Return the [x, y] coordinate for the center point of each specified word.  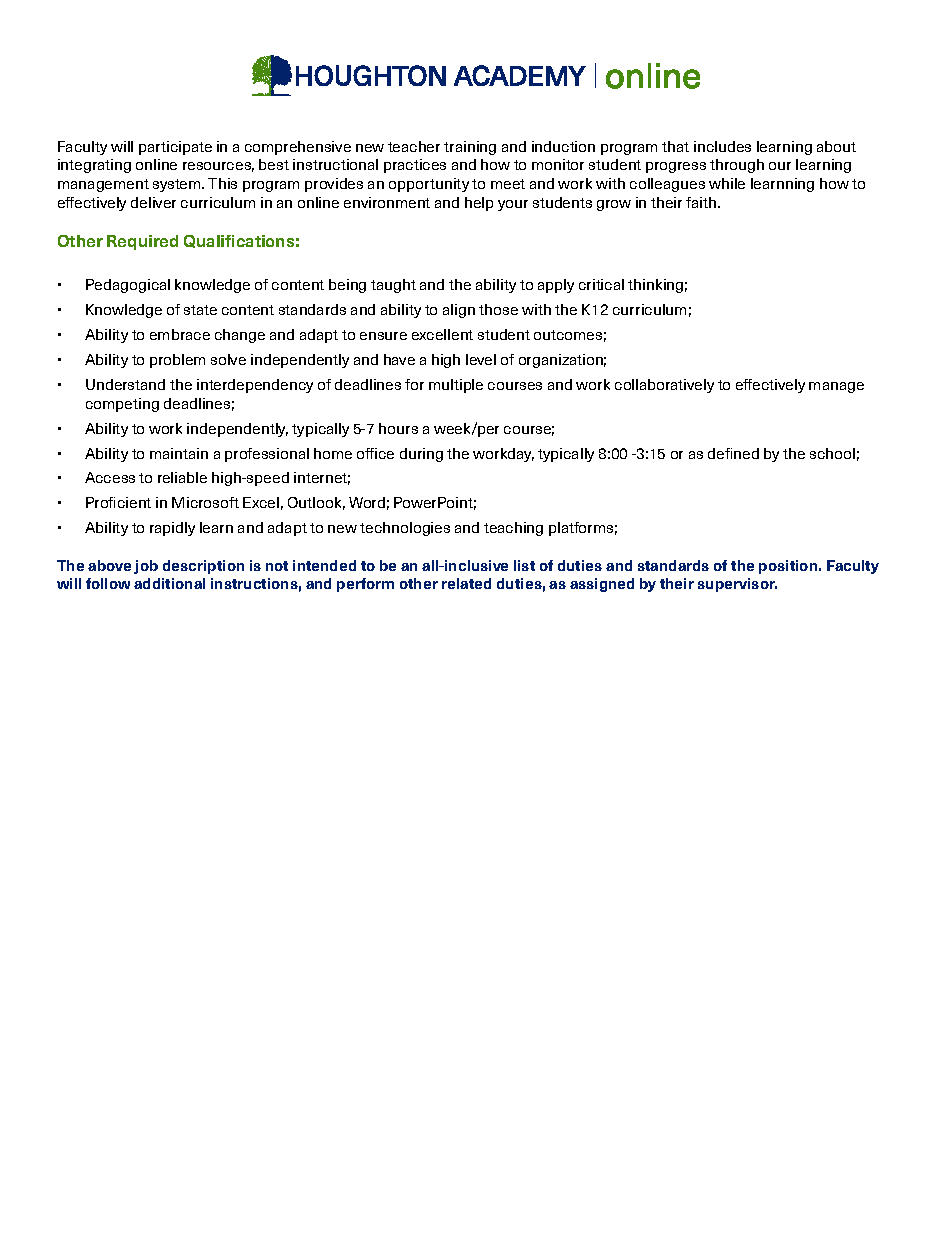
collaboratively [664, 386]
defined [733, 453]
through [737, 166]
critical [601, 284]
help [479, 204]
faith [702, 202]
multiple [456, 386]
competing [122, 405]
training [470, 148]
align [459, 311]
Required [142, 242]
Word [367, 502]
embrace [180, 334]
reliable [182, 477]
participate [175, 148]
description [203, 567]
